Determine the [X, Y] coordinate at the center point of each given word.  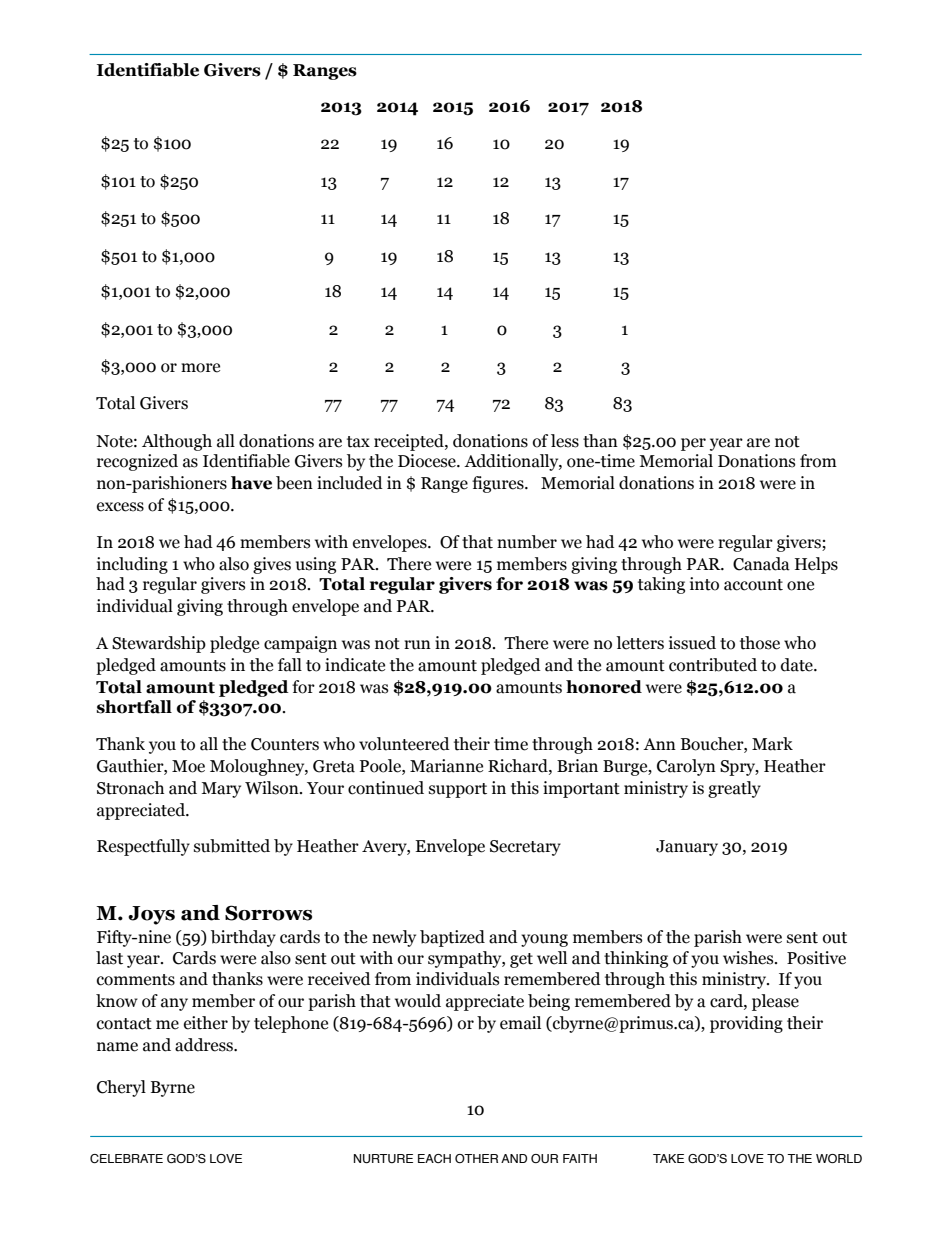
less [565, 441]
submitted [232, 846]
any [174, 1004]
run [417, 645]
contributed [713, 665]
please [775, 1002]
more [200, 368]
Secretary [525, 848]
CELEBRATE [126, 1158]
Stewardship [159, 644]
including [132, 565]
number [527, 542]
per [693, 444]
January [687, 848]
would [418, 1001]
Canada [761, 564]
